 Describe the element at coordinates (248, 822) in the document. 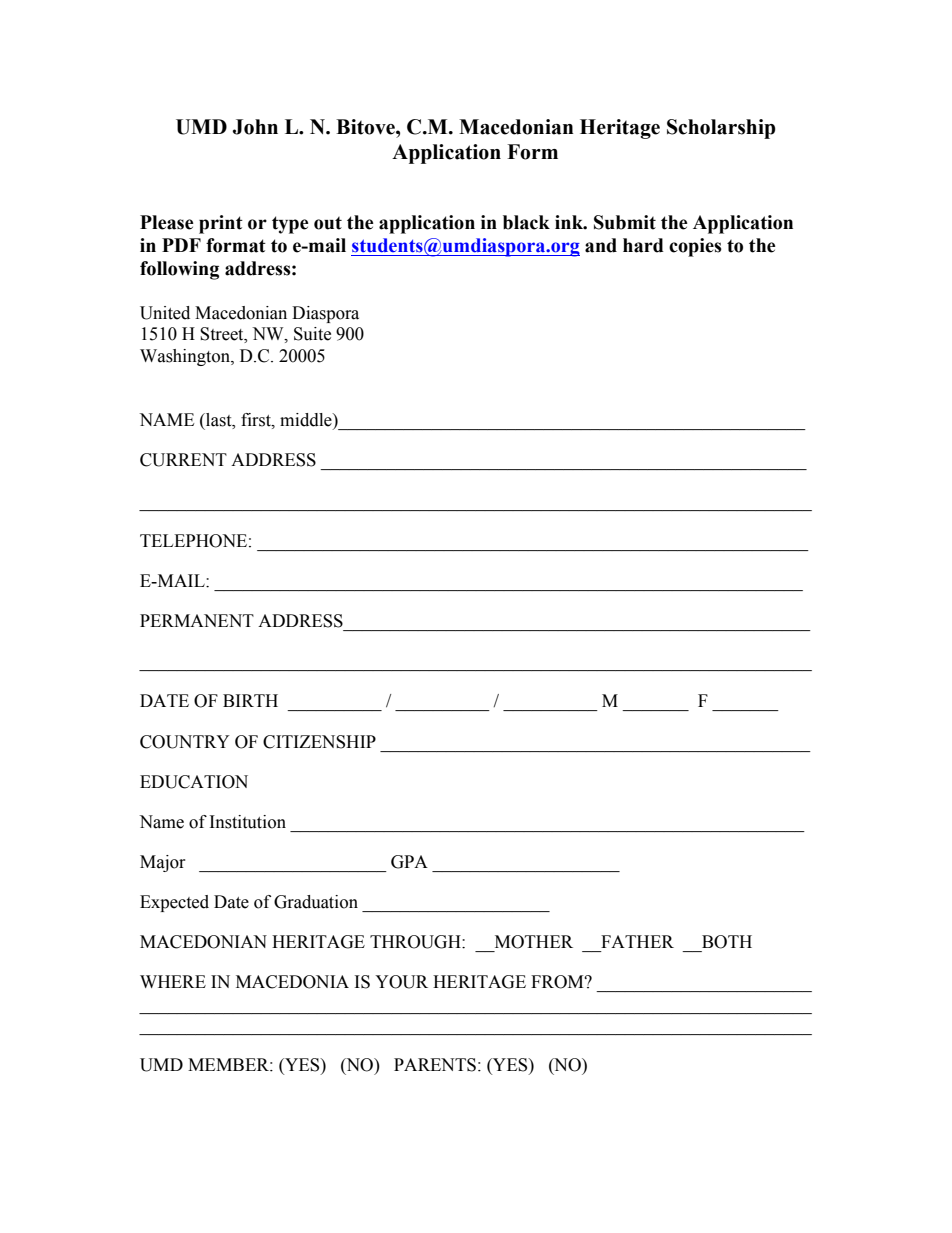

I see `Institution` at that location.
